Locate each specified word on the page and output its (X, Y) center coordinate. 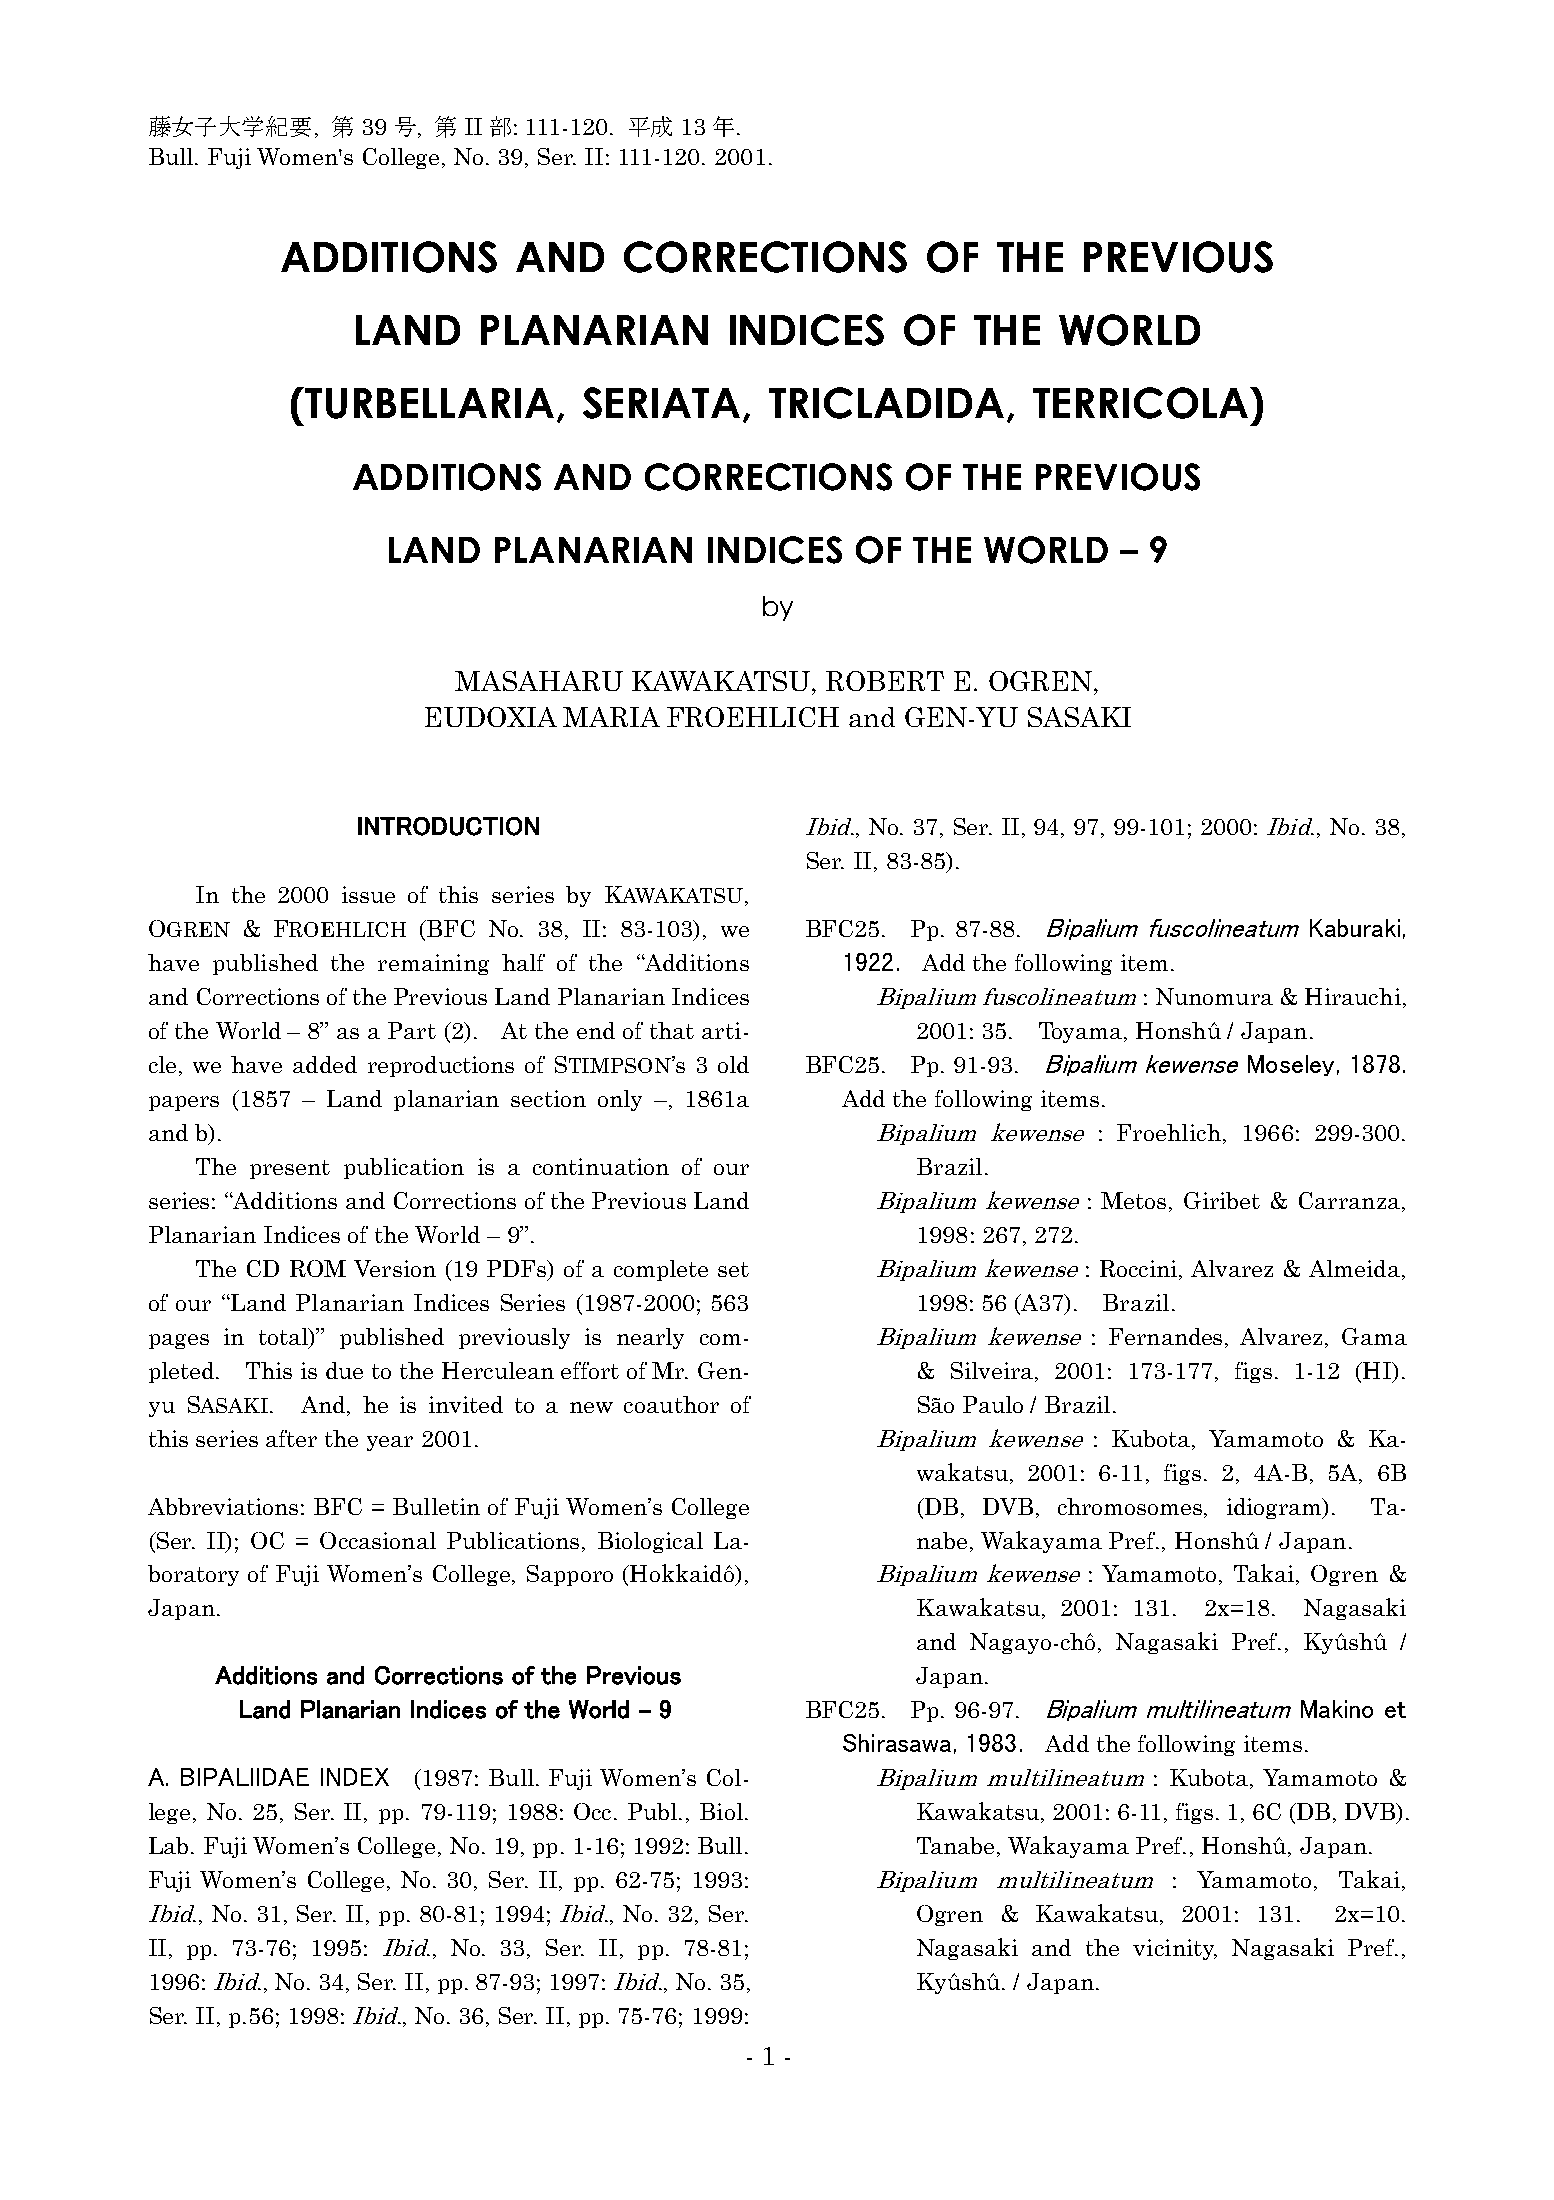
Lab (168, 1845)
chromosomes (1130, 1506)
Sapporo (570, 1575)
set (733, 1269)
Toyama (1082, 1032)
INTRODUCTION (448, 826)
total (284, 1338)
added (325, 1064)
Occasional (378, 1540)
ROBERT (885, 681)
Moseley (1291, 1065)
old (733, 1064)
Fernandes (1167, 1338)
